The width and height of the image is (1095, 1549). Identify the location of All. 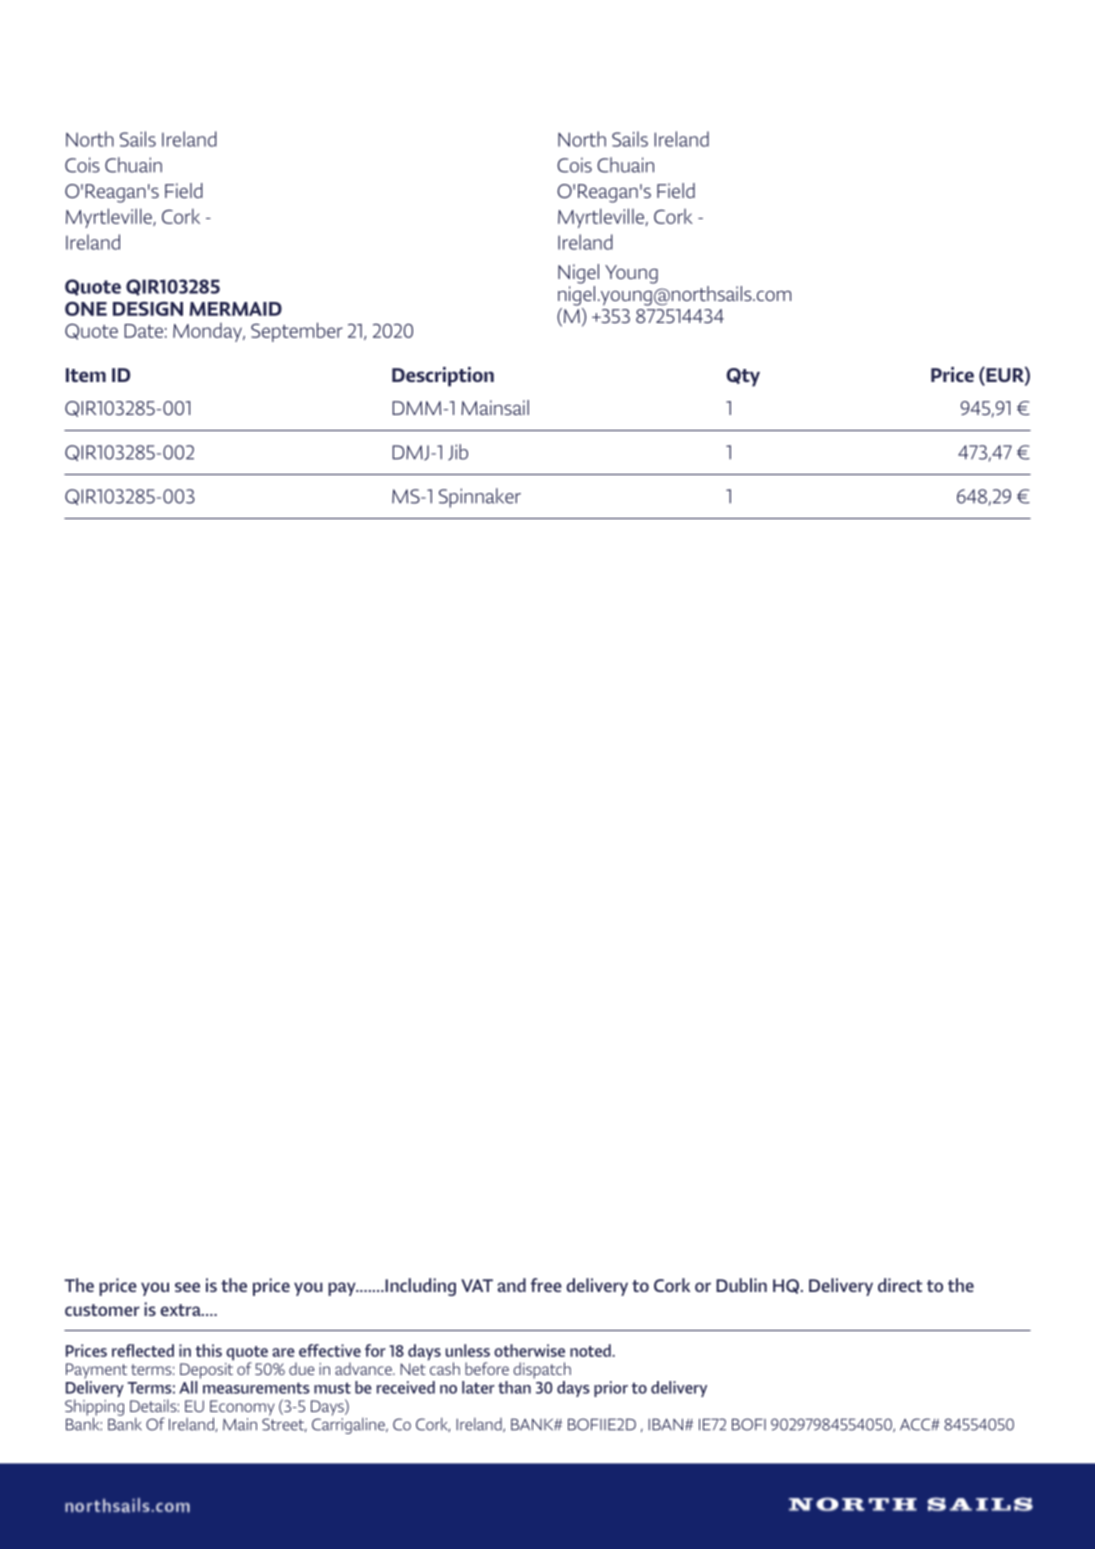
(188, 1387).
